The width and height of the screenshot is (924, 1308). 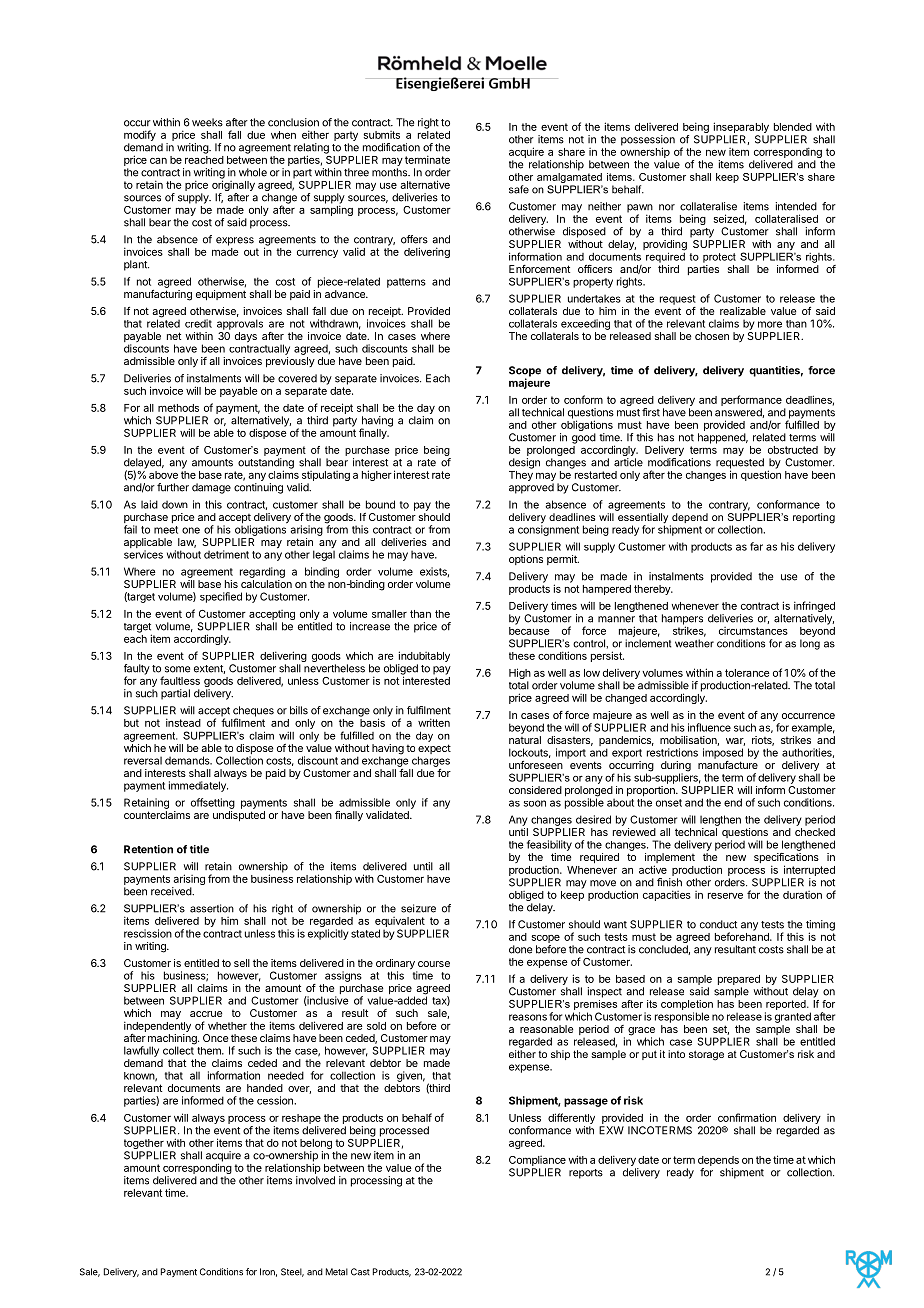 I want to click on safe, so click(x=519, y=189).
